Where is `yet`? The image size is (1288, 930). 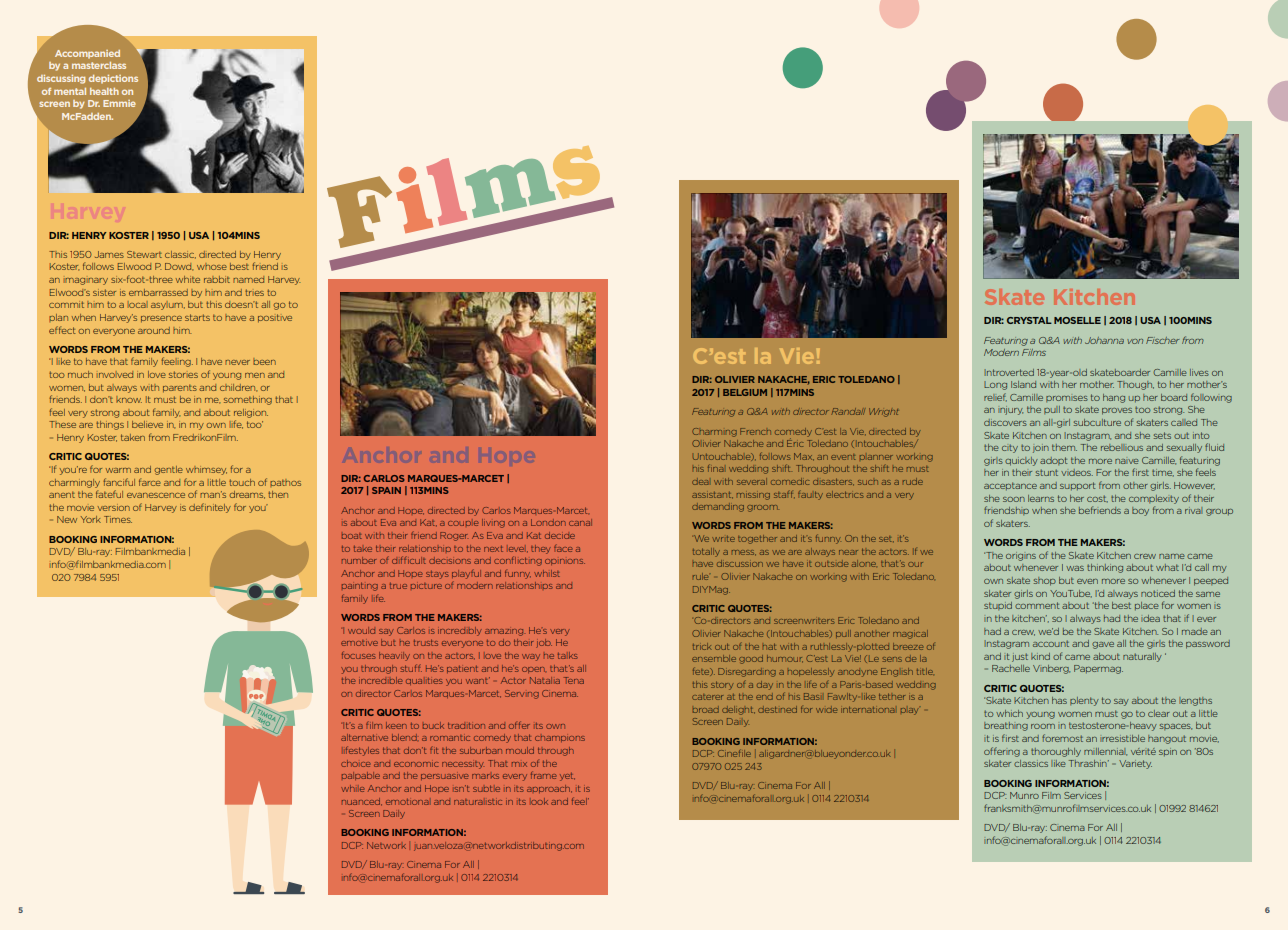
yet is located at coordinates (567, 777).
